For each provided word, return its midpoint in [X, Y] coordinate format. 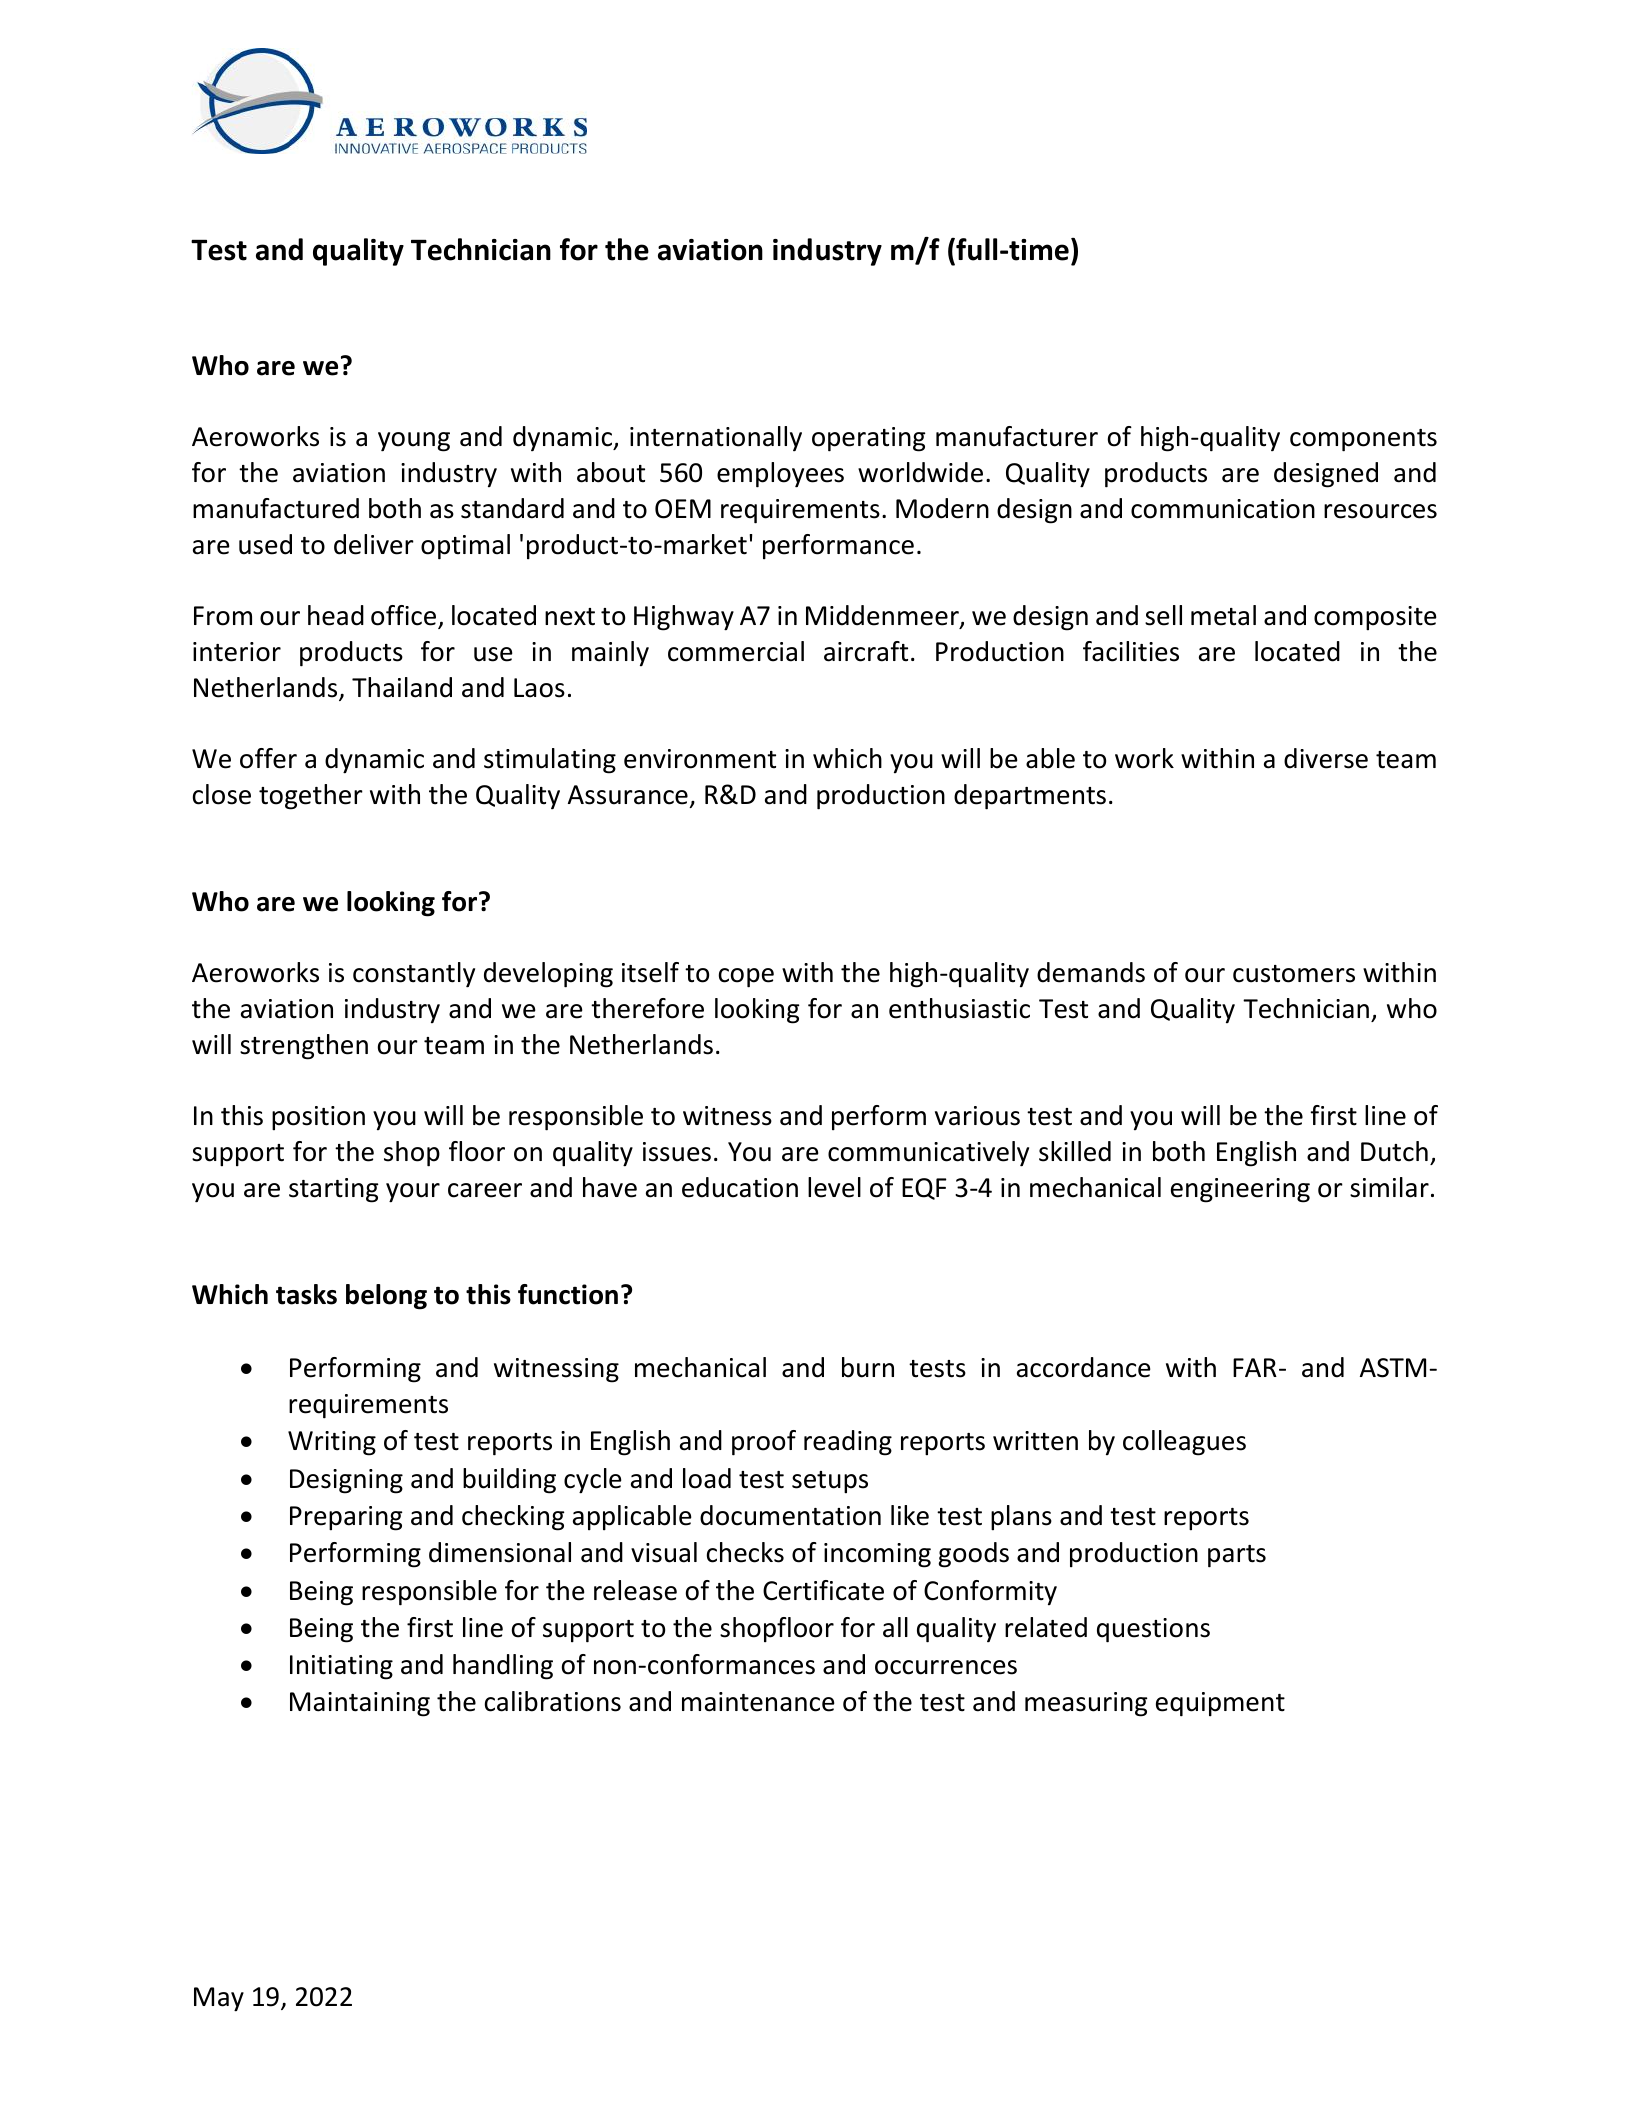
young [414, 442]
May [219, 1999]
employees [780, 475]
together [311, 797]
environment [700, 759]
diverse [1326, 758]
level [834, 1187]
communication [1223, 509]
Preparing [346, 1518]
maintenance [758, 1702]
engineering [1240, 1190]
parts [1237, 1556]
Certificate [823, 1590]
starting [334, 1190]
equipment [1220, 1704]
